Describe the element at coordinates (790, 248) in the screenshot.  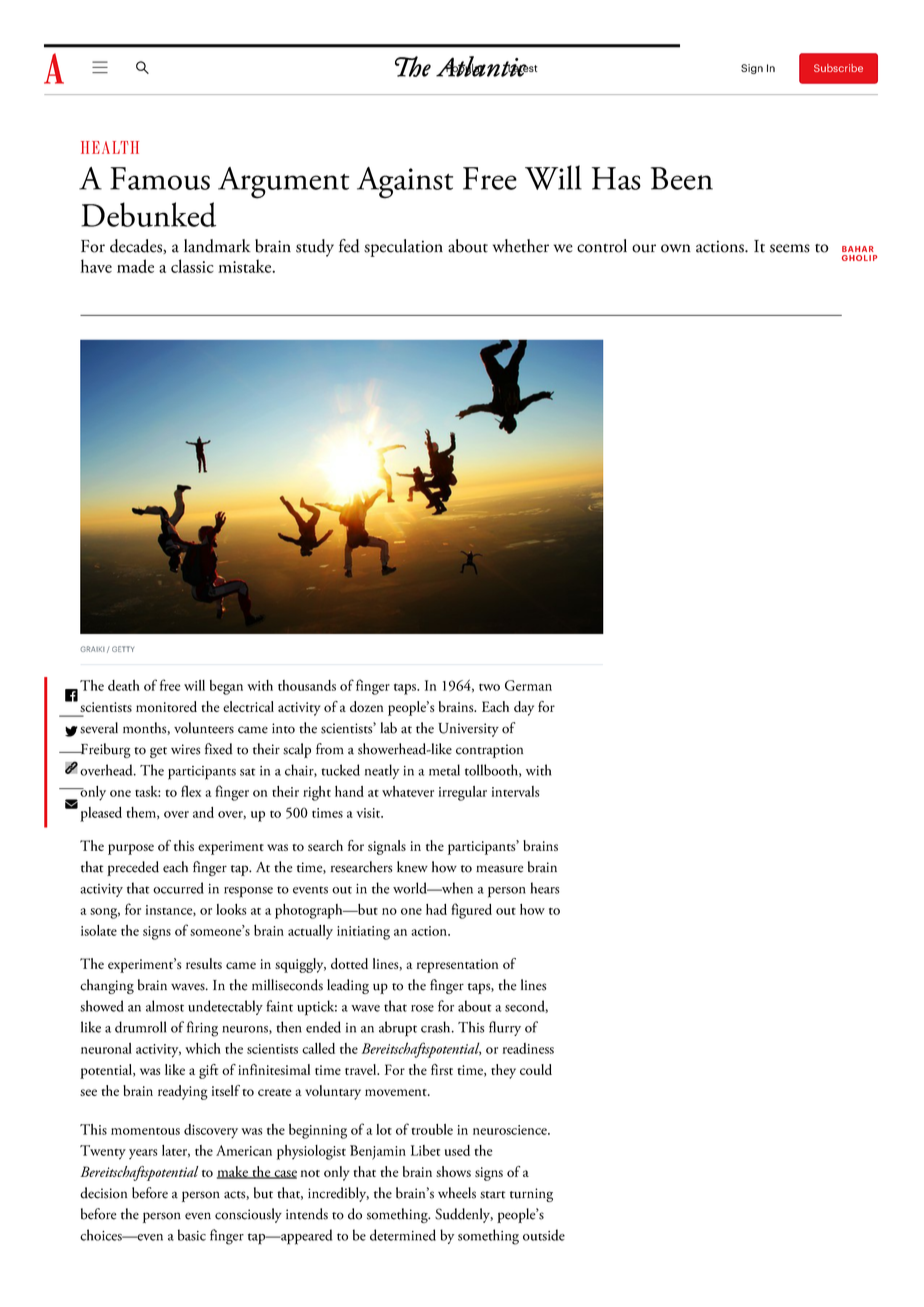
I see `seems` at that location.
